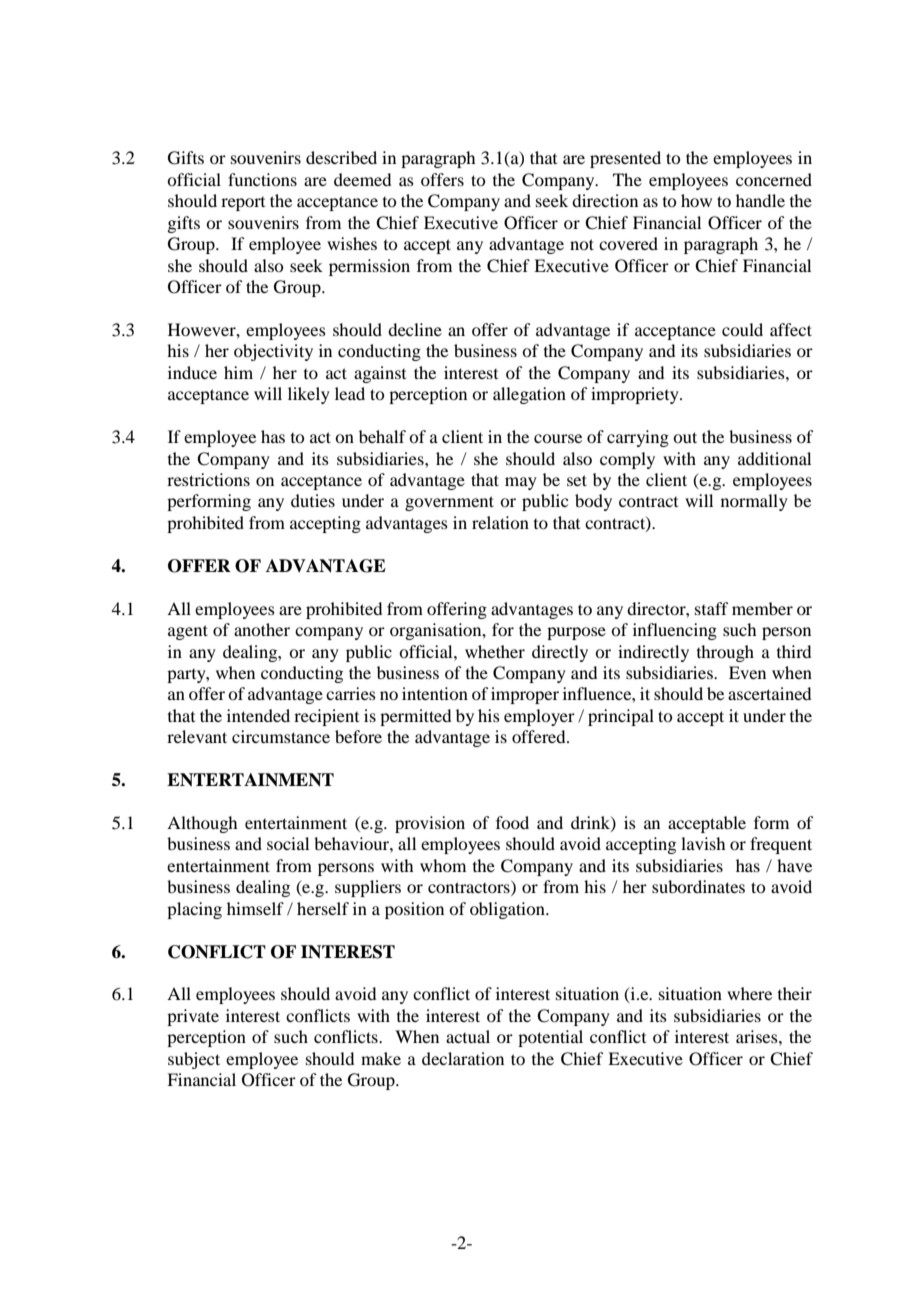 The height and width of the screenshot is (1308, 924). I want to click on direction, so click(605, 200).
